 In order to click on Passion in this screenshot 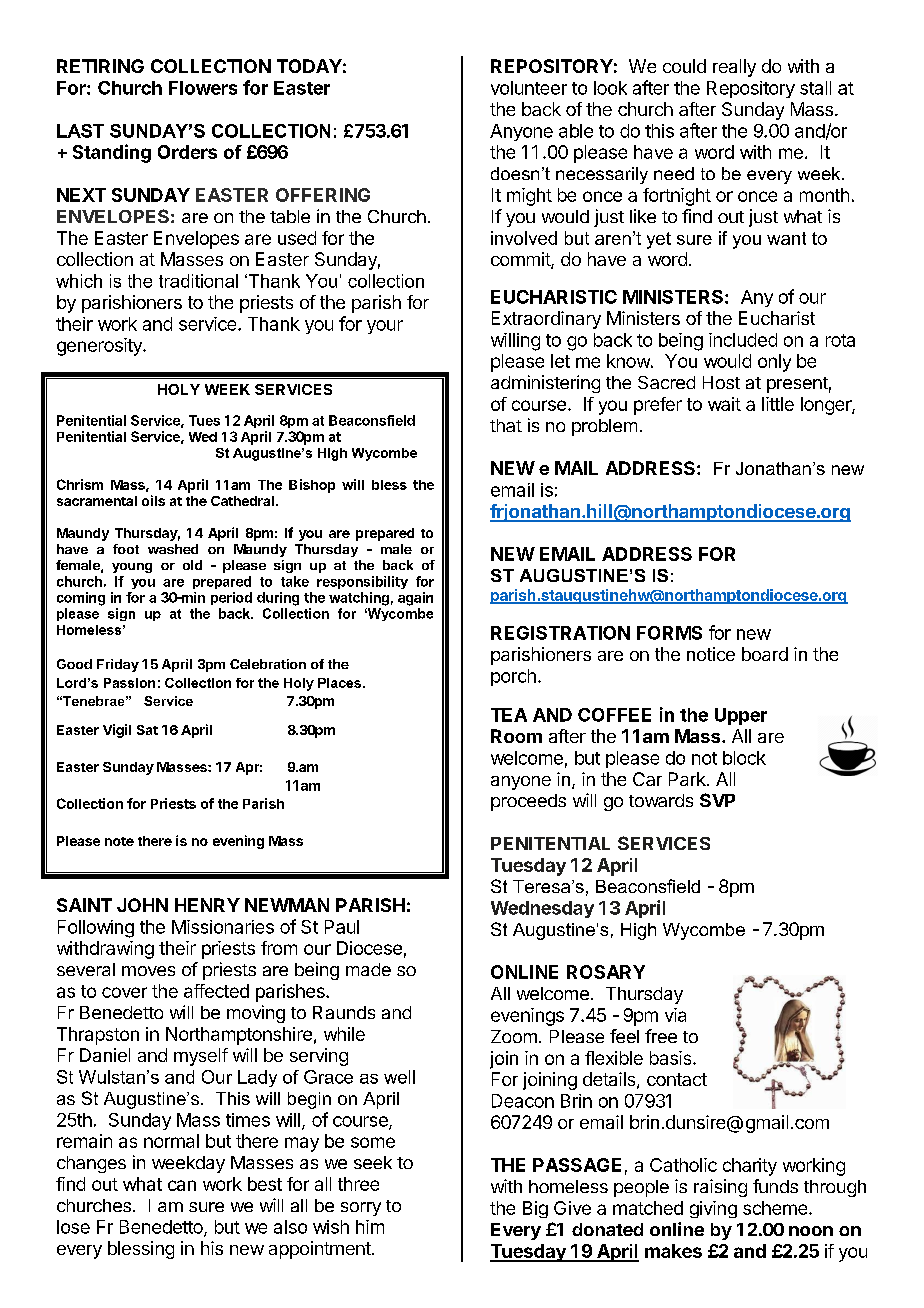, I will do `click(129, 683)`.
